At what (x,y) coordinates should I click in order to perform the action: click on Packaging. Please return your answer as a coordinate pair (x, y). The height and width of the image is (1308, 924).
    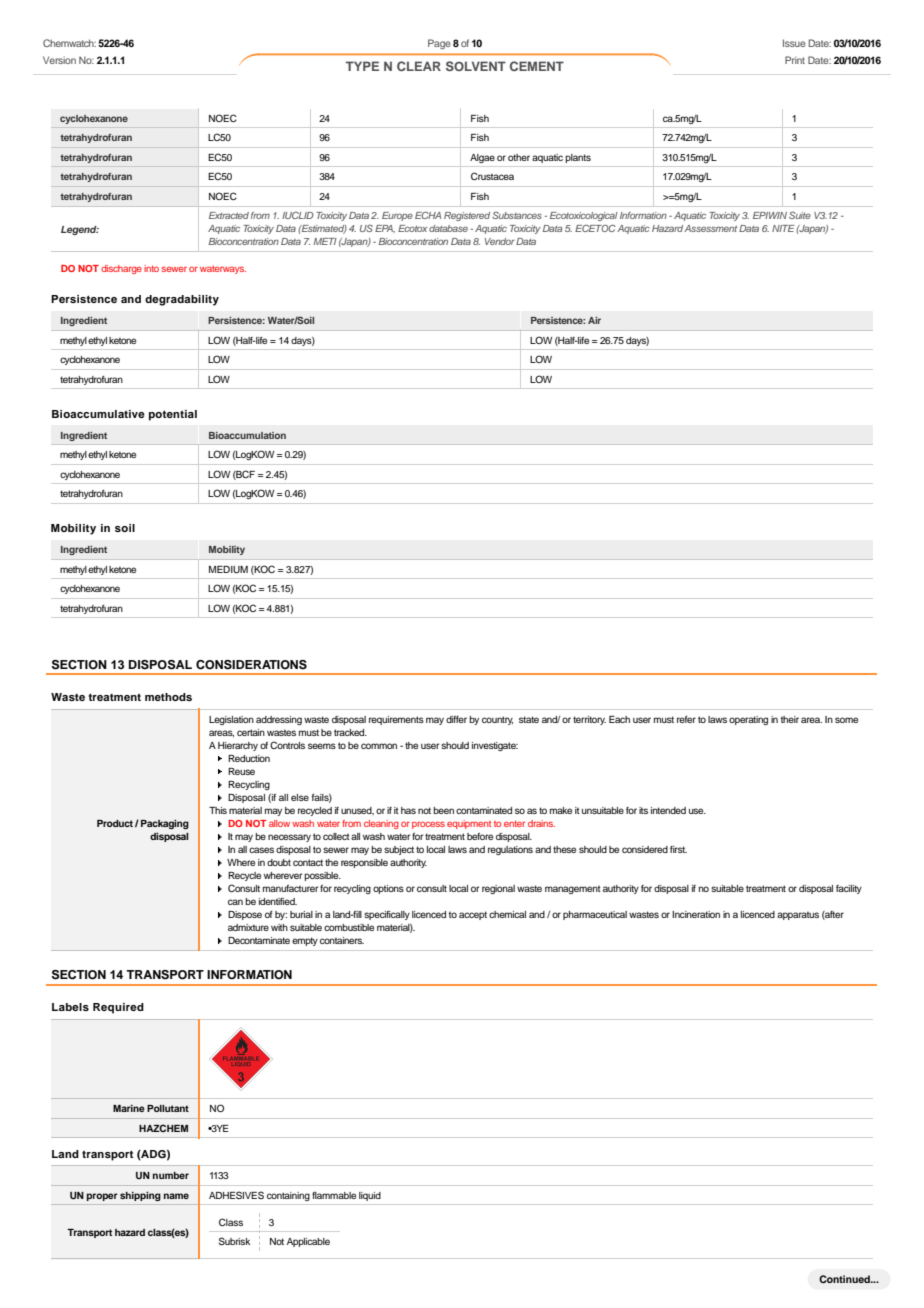
    Looking at the image, I should click on (165, 824).
